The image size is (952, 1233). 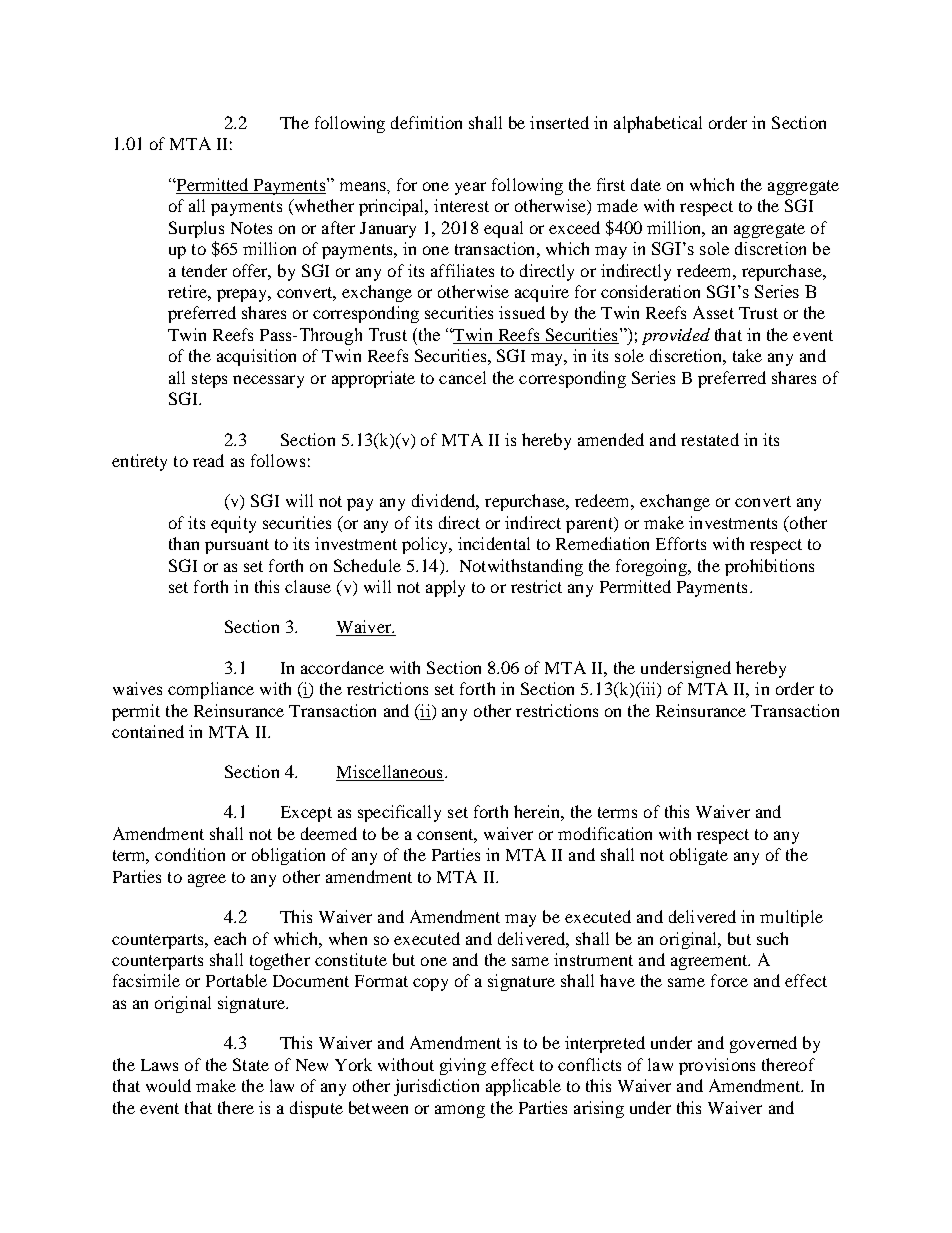 I want to click on would, so click(x=168, y=1085).
